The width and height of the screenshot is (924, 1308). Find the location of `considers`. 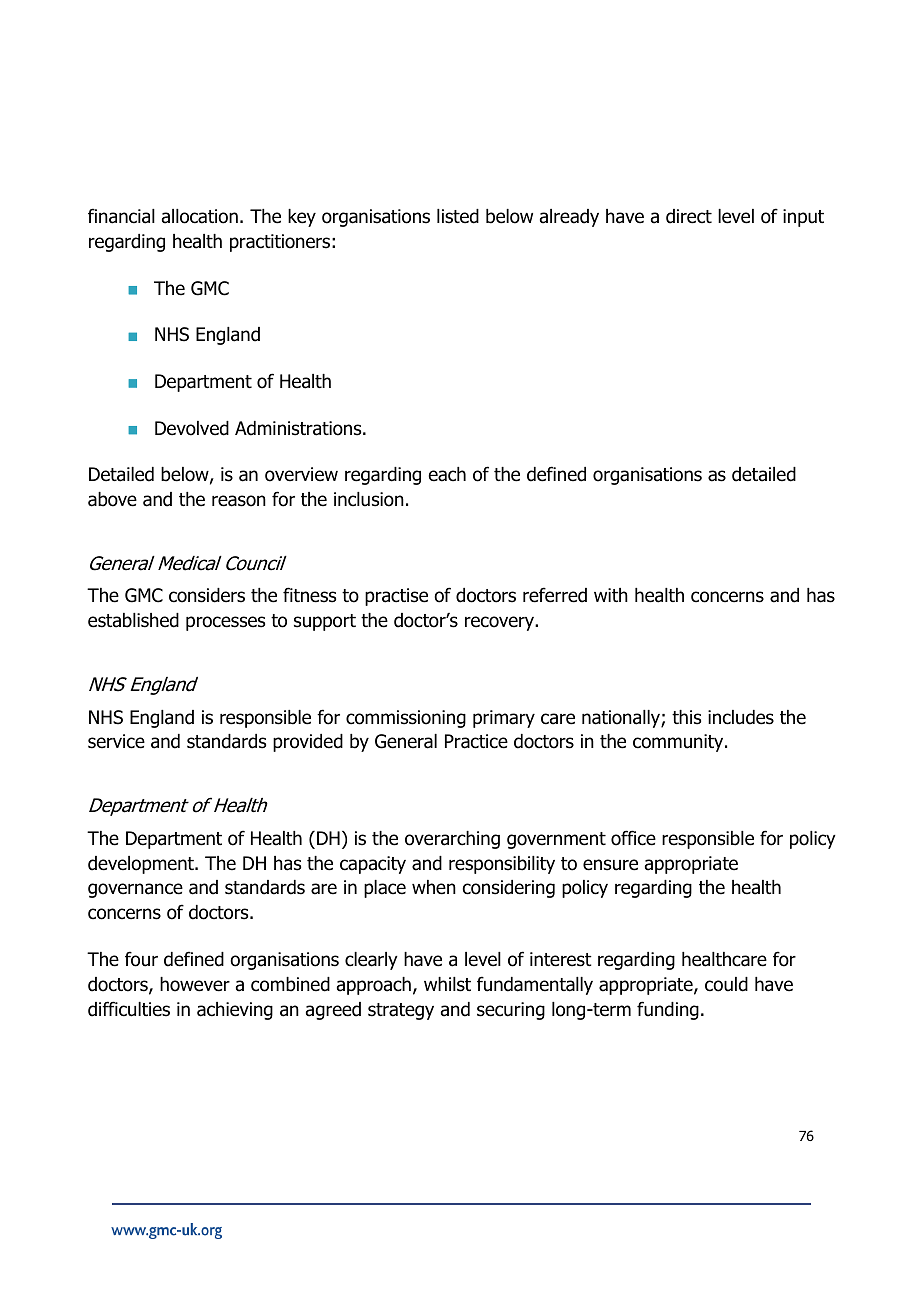

considers is located at coordinates (207, 595).
